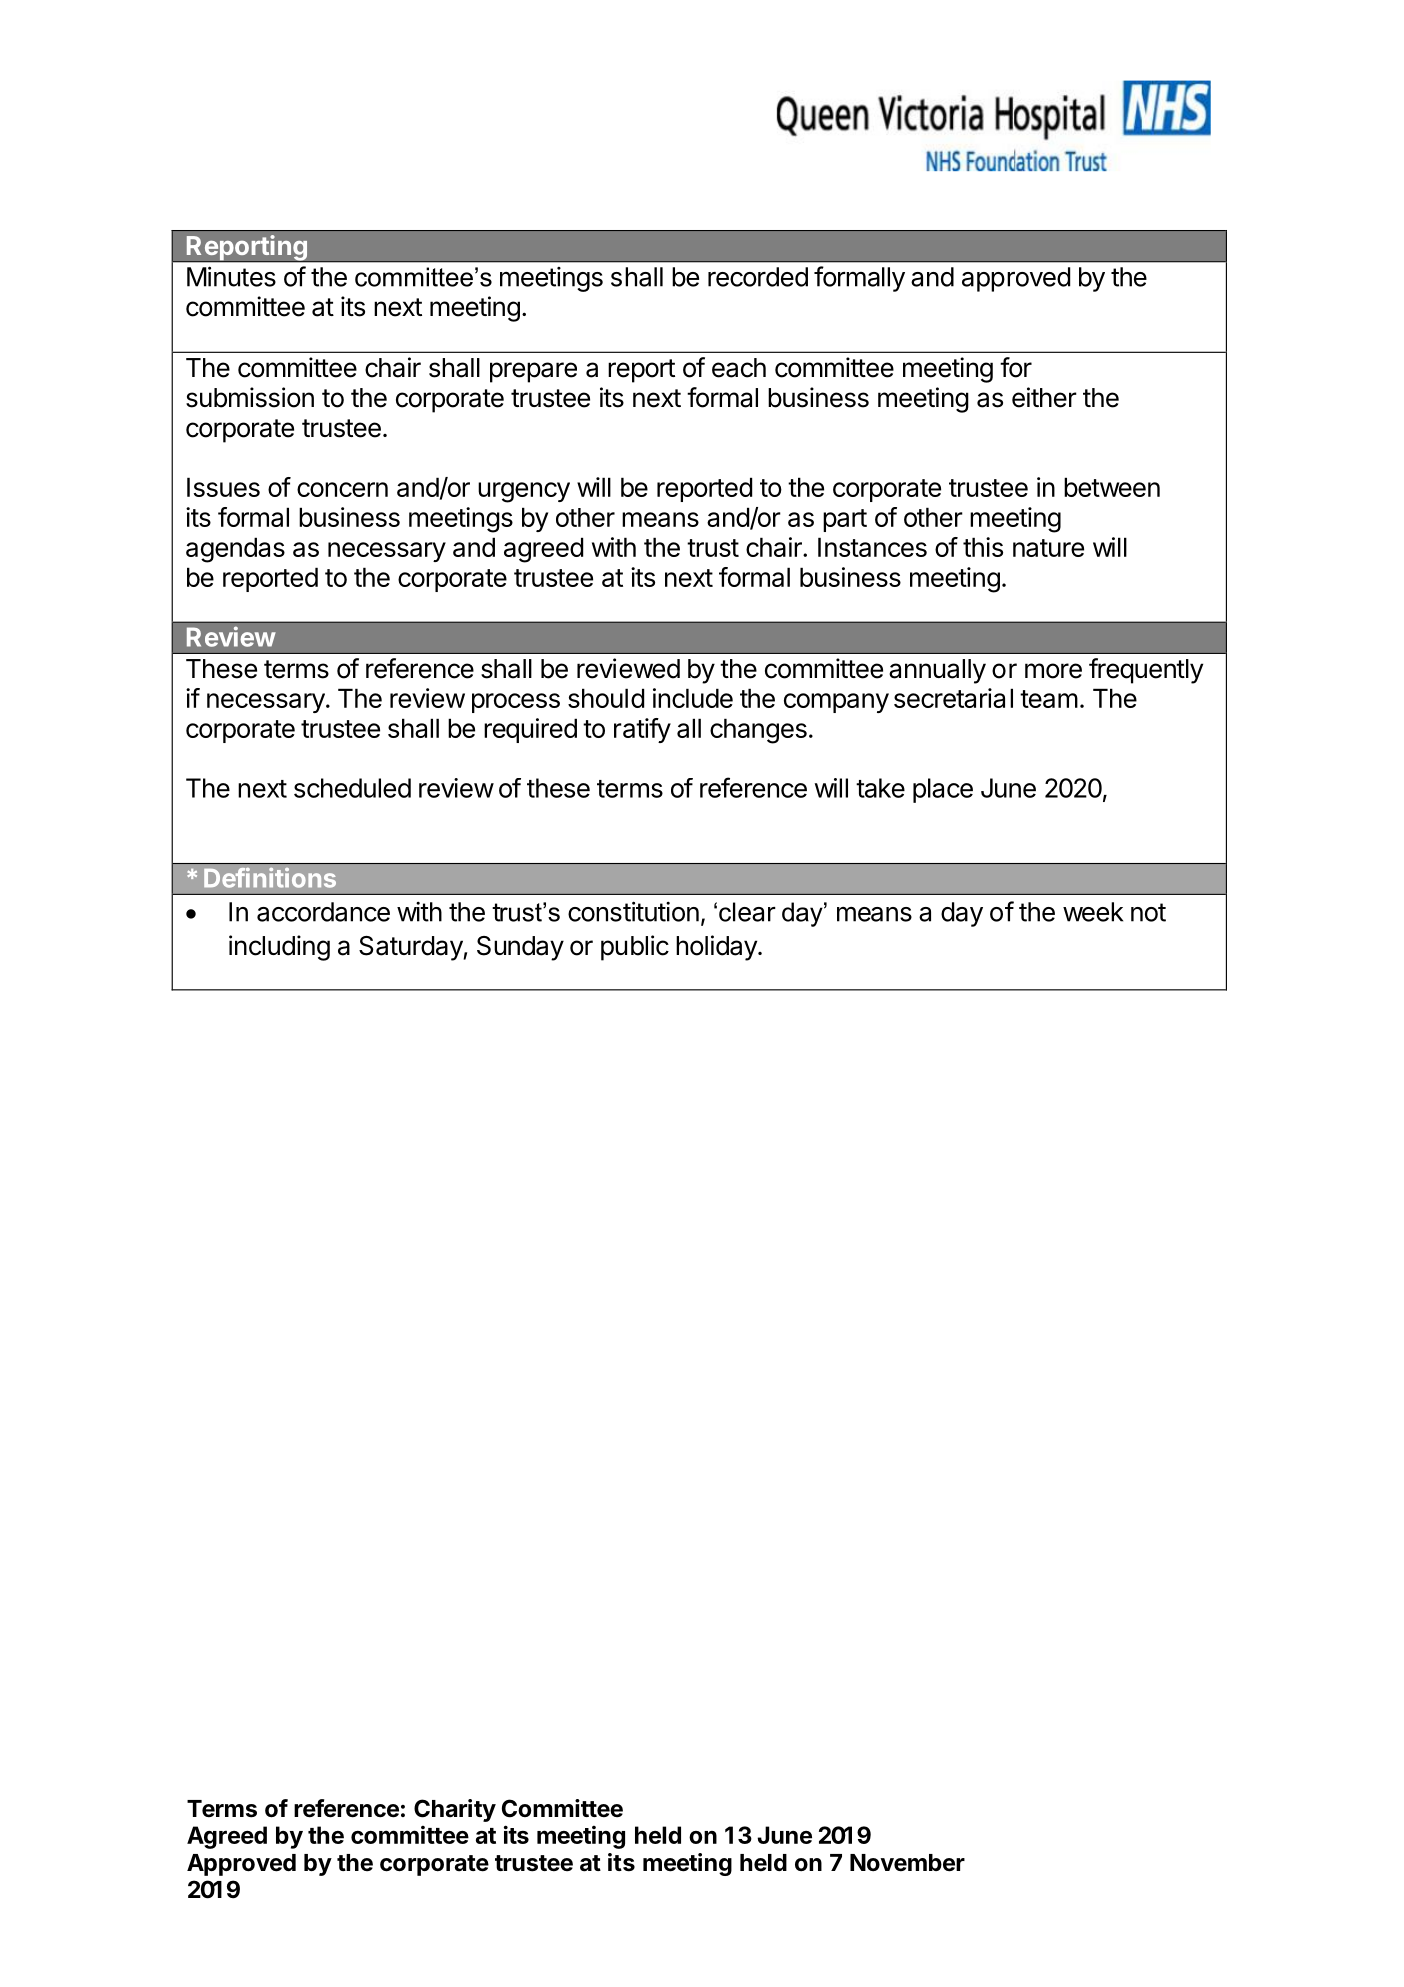  What do you see at coordinates (231, 276) in the document?
I see `Minutes` at bounding box center [231, 276].
